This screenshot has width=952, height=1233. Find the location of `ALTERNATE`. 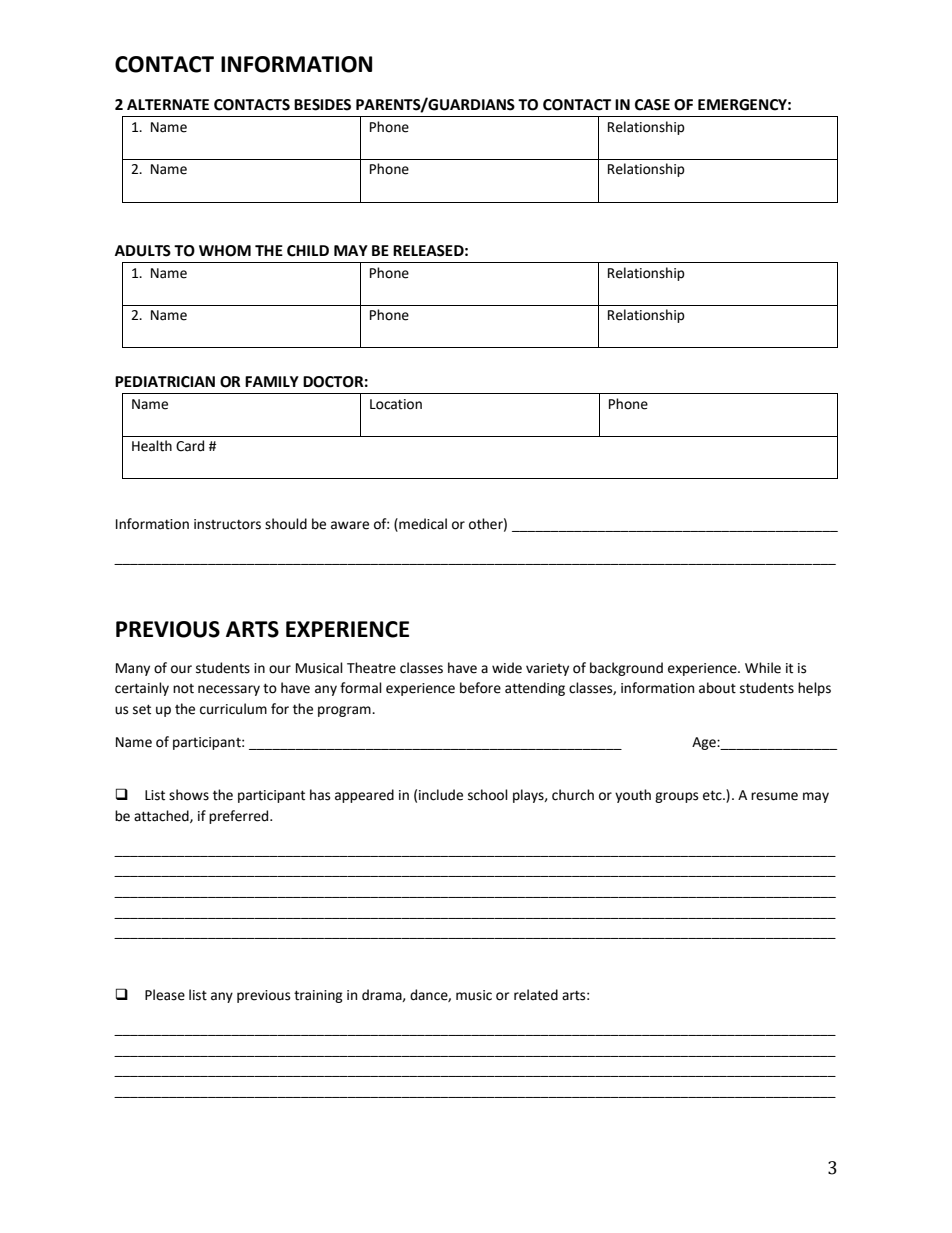

ALTERNATE is located at coordinates (168, 104).
